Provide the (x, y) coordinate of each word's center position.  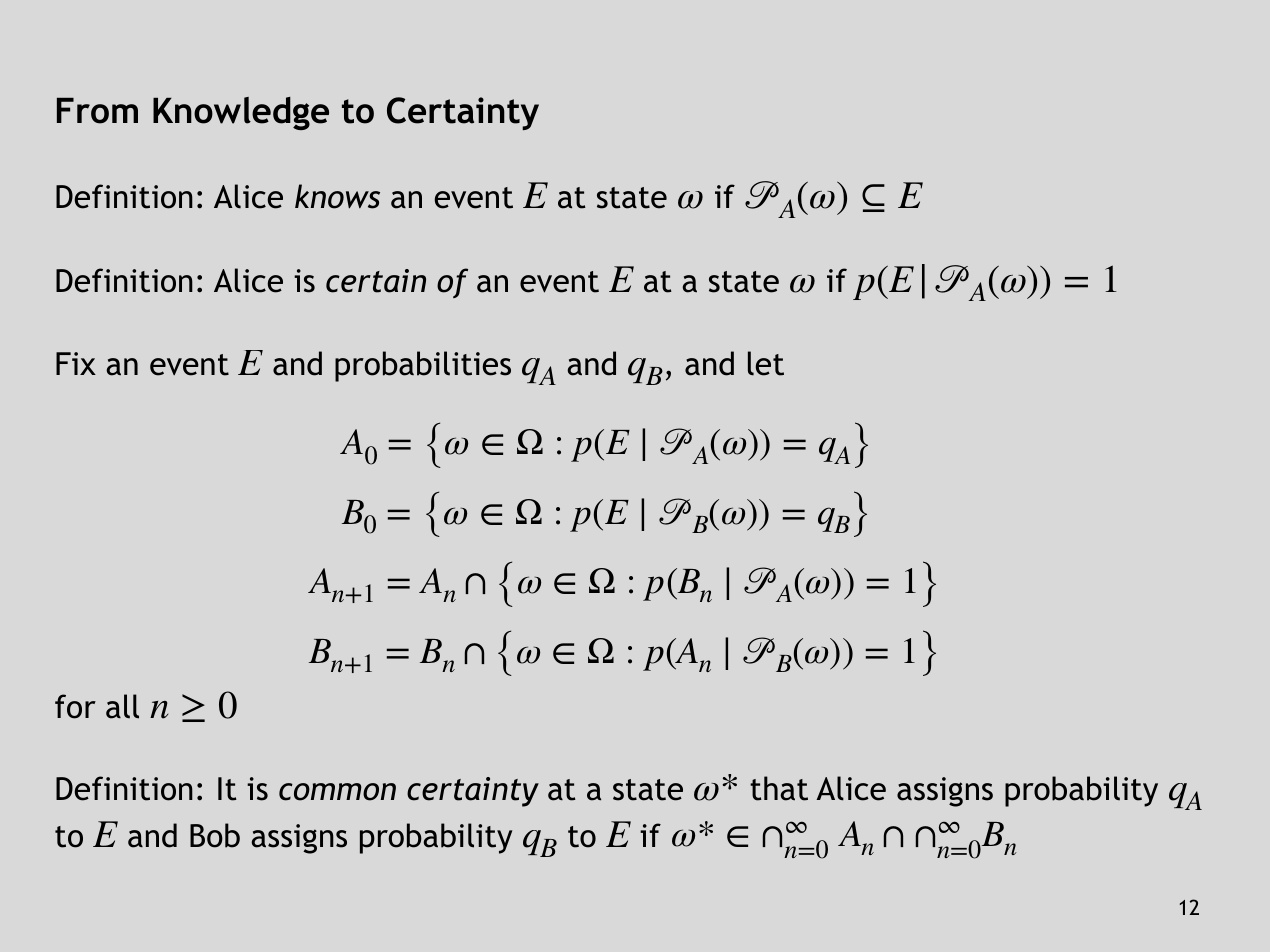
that (779, 788)
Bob (215, 835)
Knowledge (241, 113)
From (97, 111)
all (122, 706)
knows (337, 196)
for (75, 706)
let (766, 363)
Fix (76, 363)
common (337, 792)
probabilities (423, 366)
